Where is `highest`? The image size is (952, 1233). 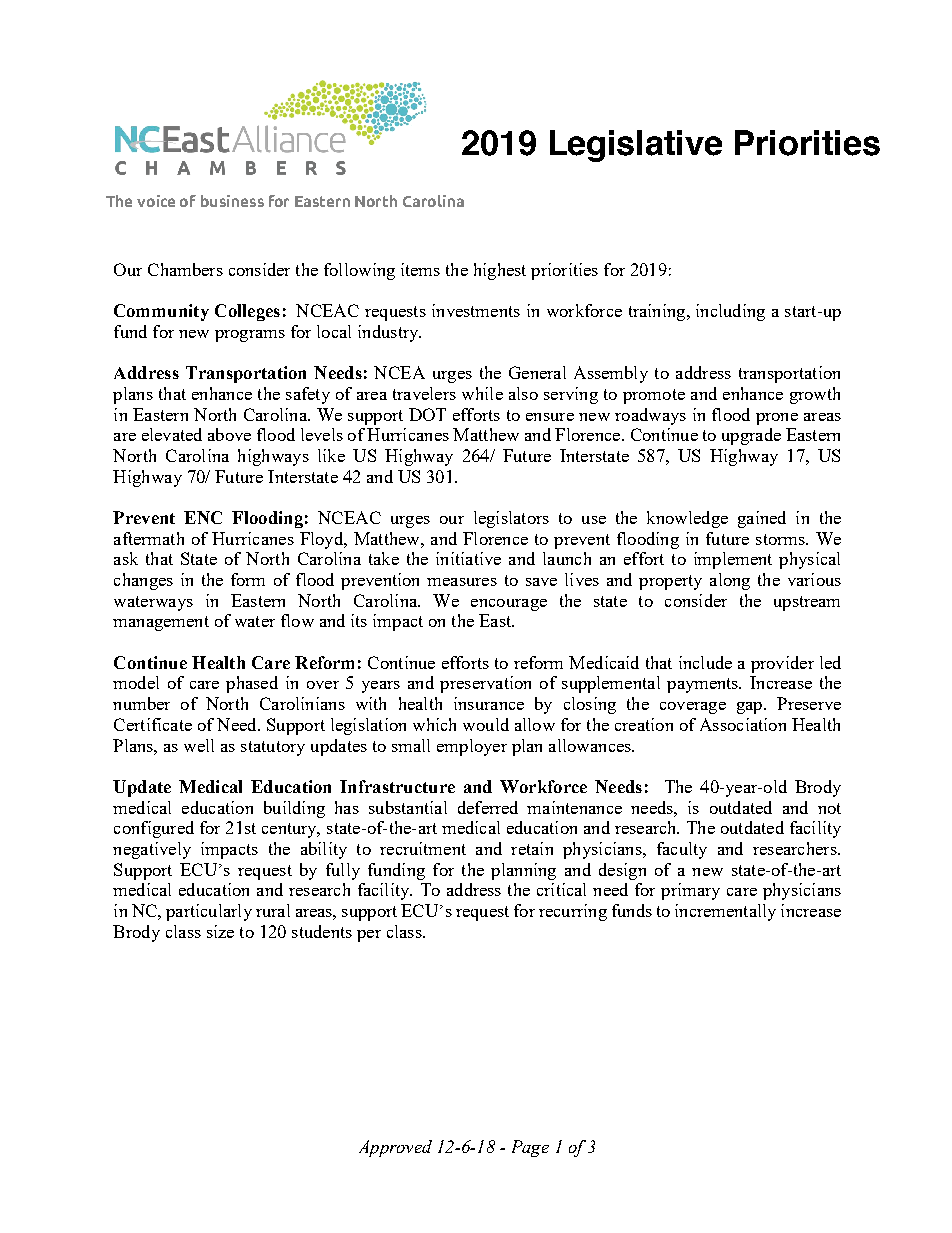 highest is located at coordinates (500, 271).
